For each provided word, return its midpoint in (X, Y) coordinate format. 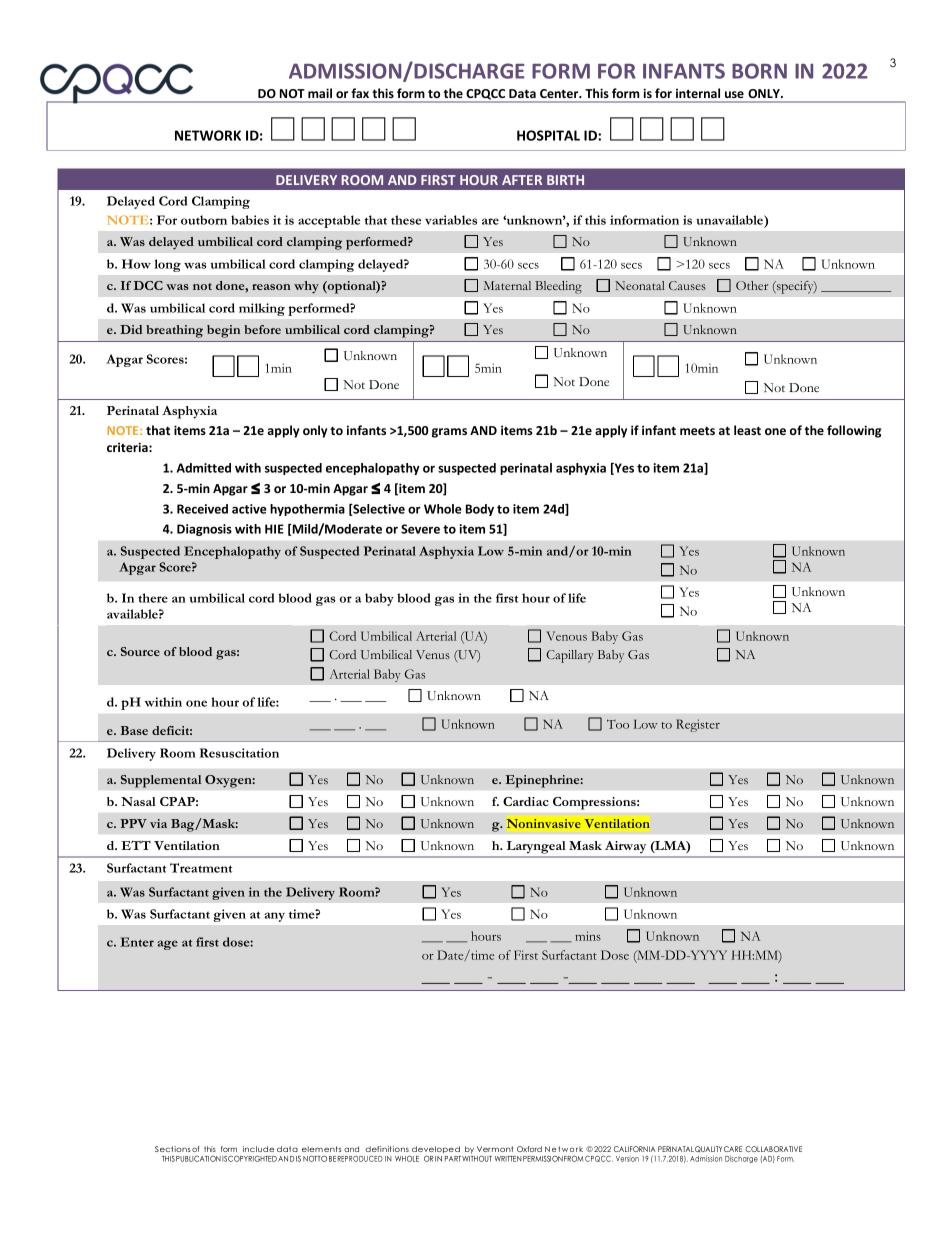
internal (698, 93)
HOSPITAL (548, 135)
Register (698, 725)
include (258, 1149)
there (153, 598)
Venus (433, 654)
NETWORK (208, 135)
